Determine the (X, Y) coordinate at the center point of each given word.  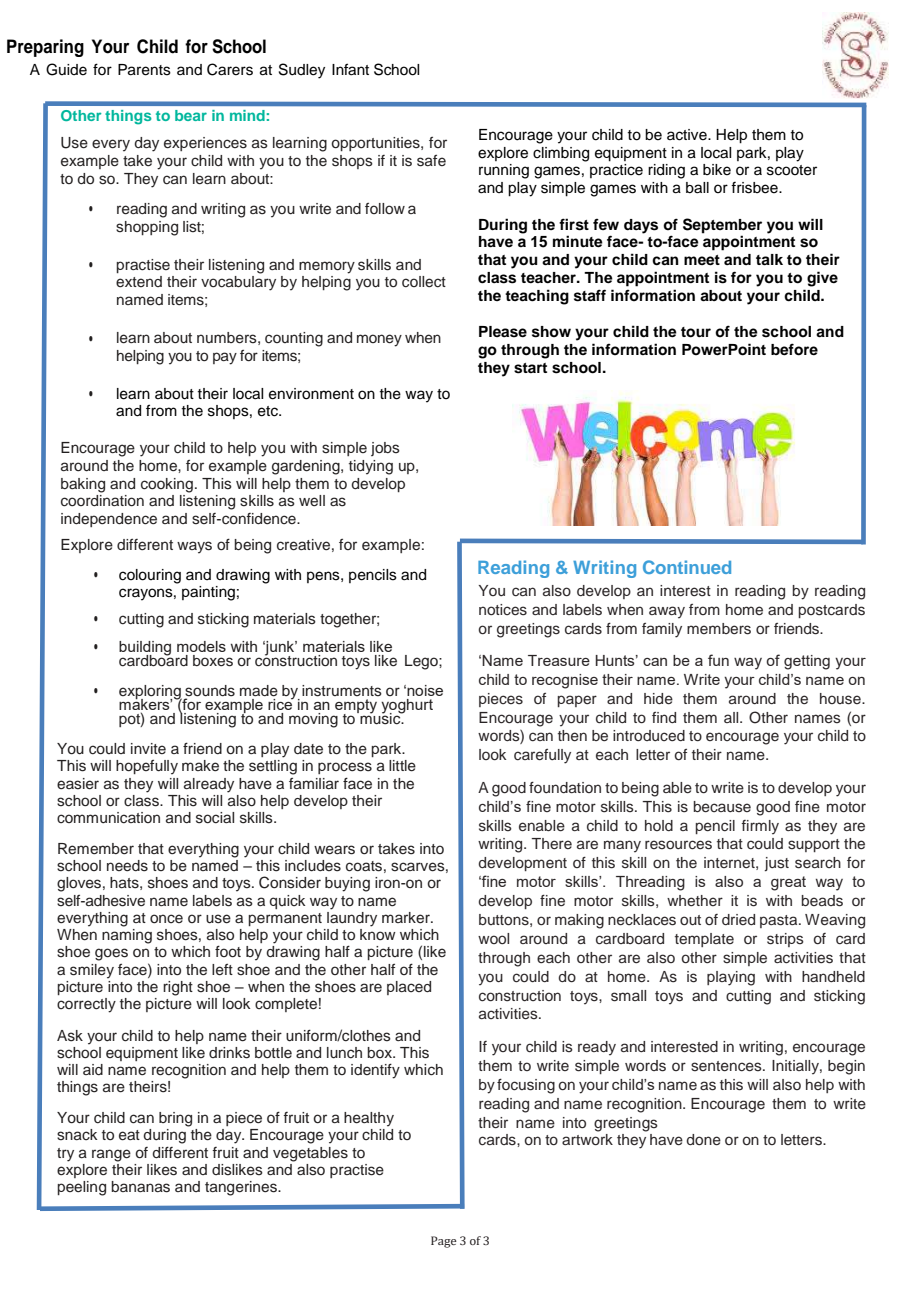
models (201, 646)
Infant (350, 69)
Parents (144, 70)
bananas (140, 1187)
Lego (422, 662)
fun (718, 660)
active (688, 135)
